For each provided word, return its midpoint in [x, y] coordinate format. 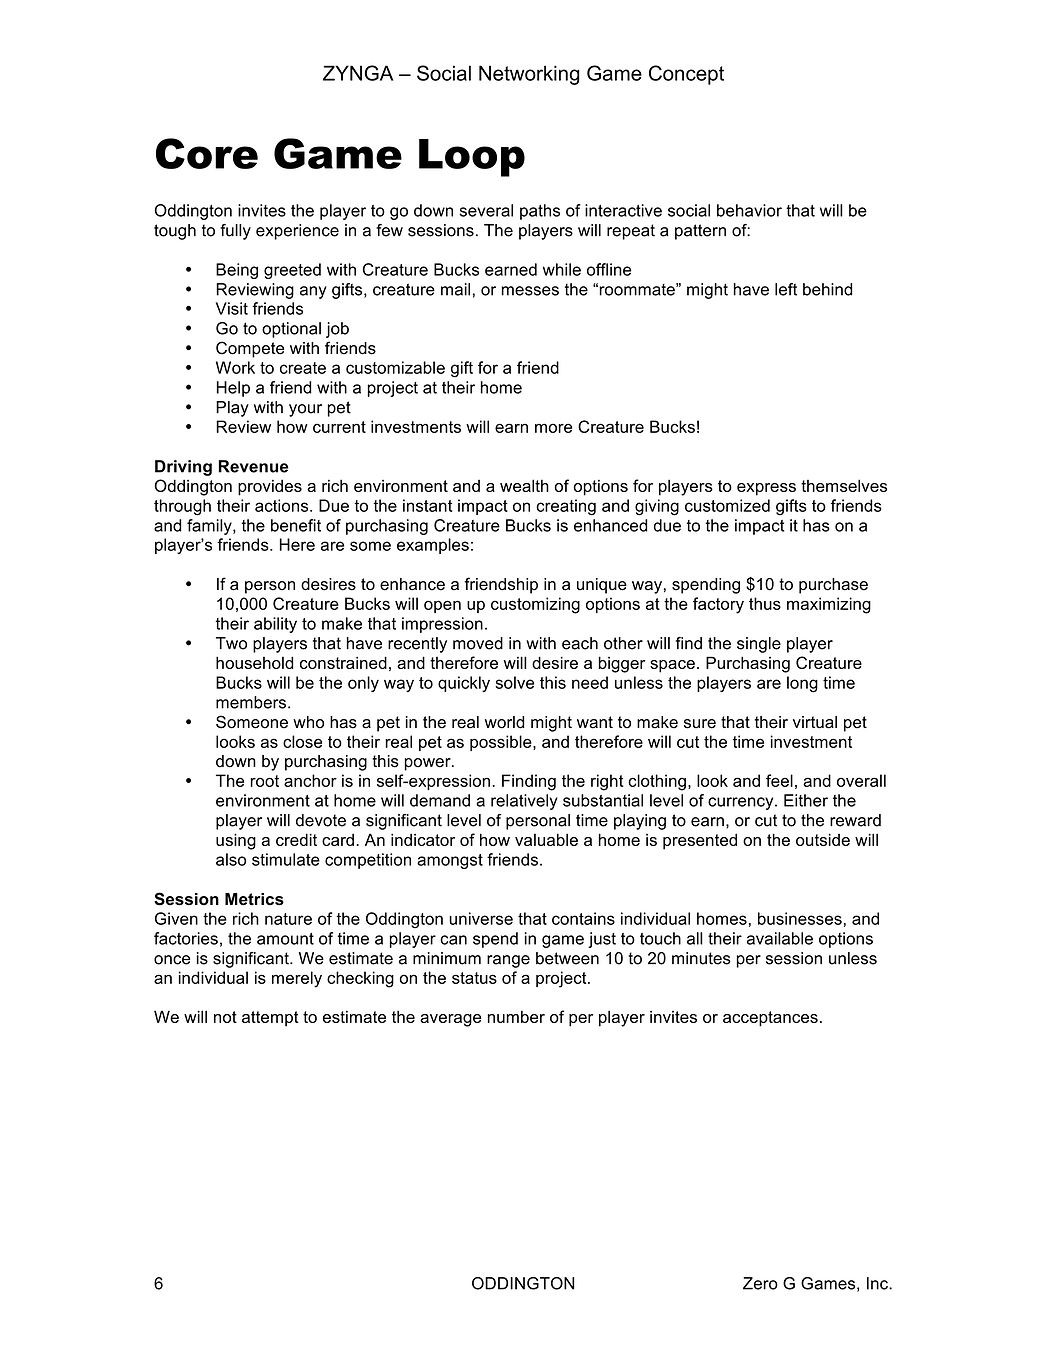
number [516, 1016]
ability [275, 625]
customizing [535, 605]
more [553, 428]
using [236, 841]
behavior [749, 210]
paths [540, 212]
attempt [270, 1019]
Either [806, 800]
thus [765, 603]
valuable [546, 839]
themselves [844, 485]
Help [233, 389]
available [780, 938]
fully [235, 232]
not [225, 1017]
